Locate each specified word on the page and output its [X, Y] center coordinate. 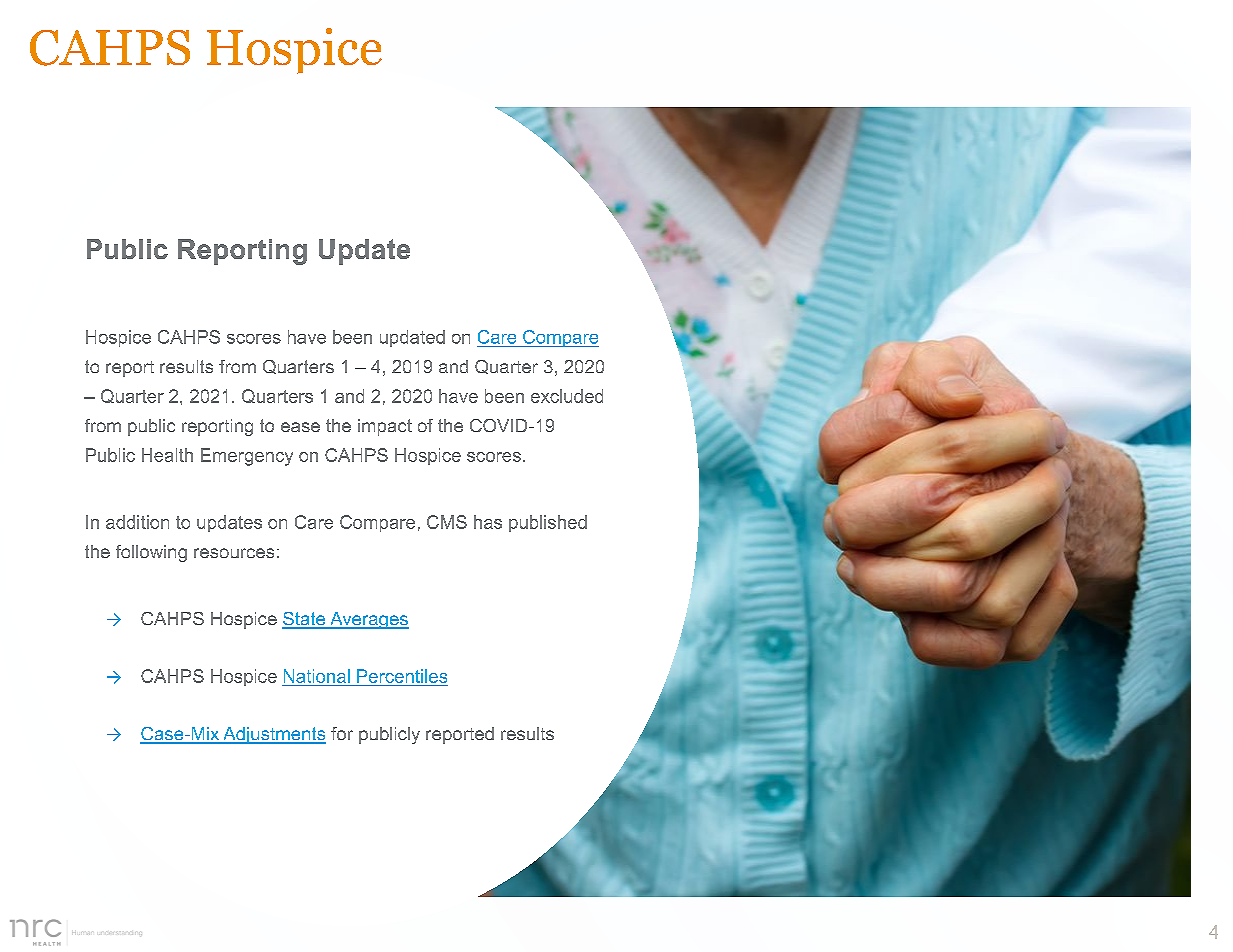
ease [300, 427]
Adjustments [273, 735]
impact [385, 427]
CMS [447, 522]
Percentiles [402, 676]
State [305, 620]
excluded [567, 396]
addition [137, 522]
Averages [368, 620]
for [342, 733]
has [488, 522]
